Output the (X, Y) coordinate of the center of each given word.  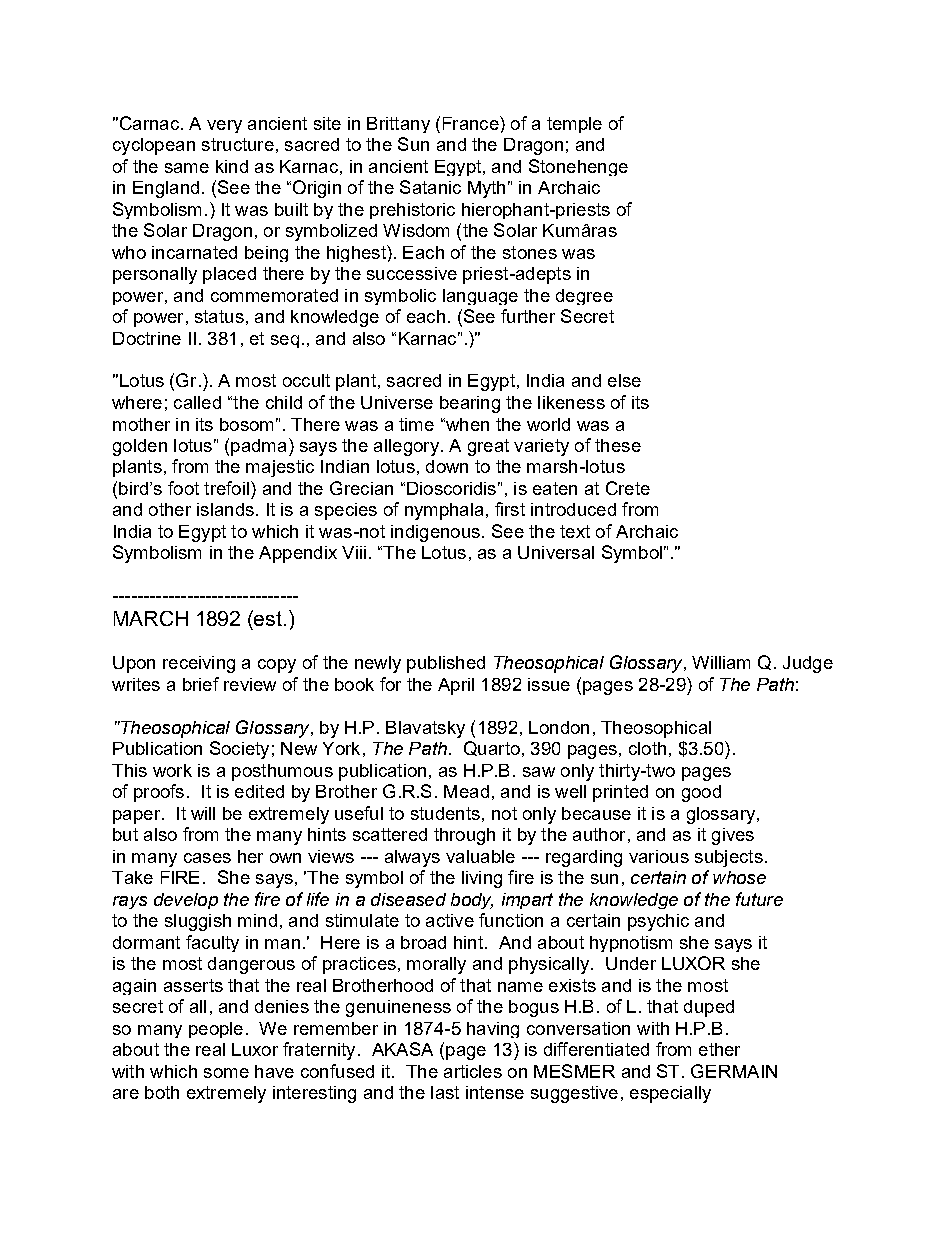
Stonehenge (578, 167)
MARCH (151, 618)
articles (473, 1071)
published (446, 664)
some (226, 1073)
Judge (808, 664)
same (187, 168)
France (472, 123)
